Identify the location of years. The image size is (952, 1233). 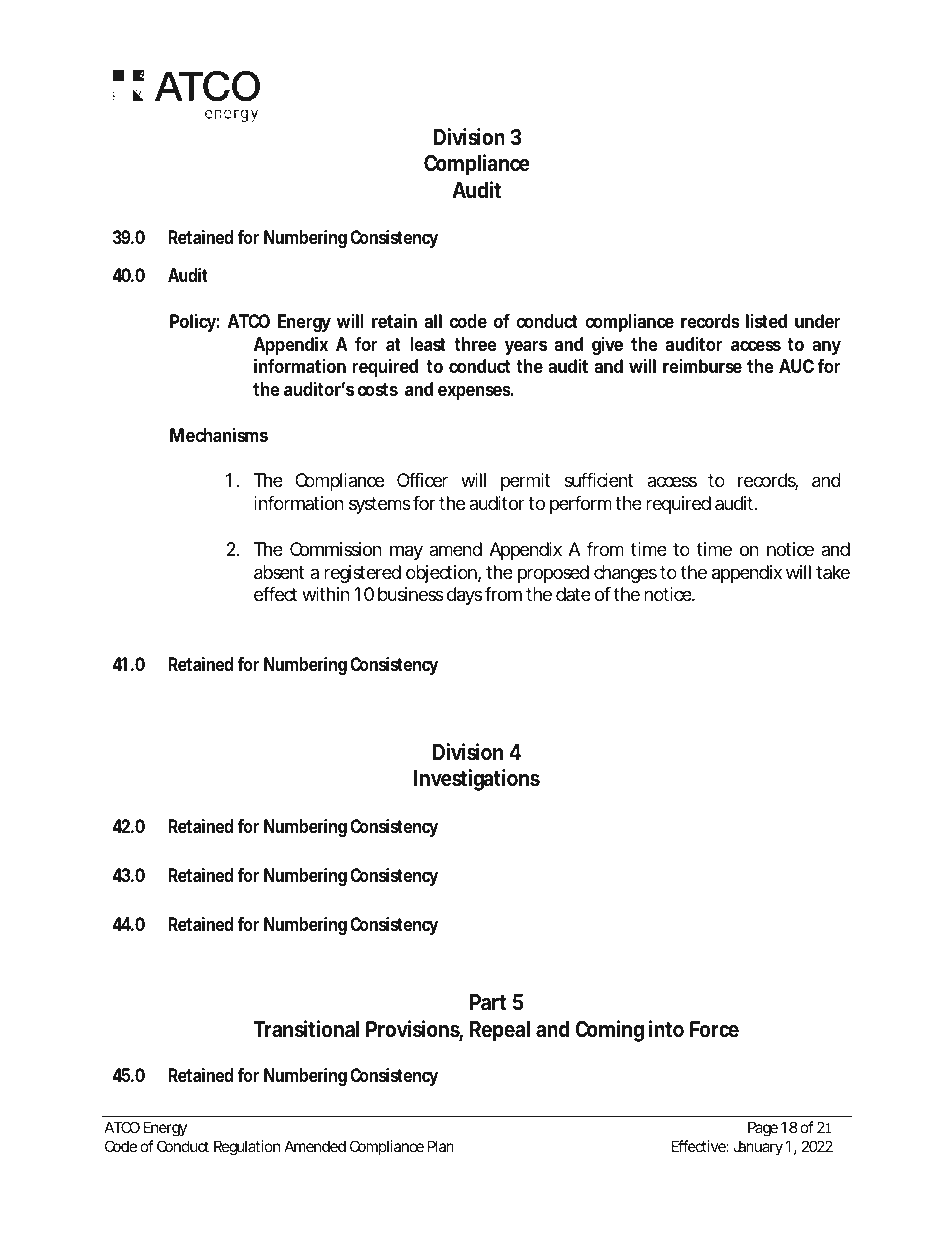
(526, 347).
